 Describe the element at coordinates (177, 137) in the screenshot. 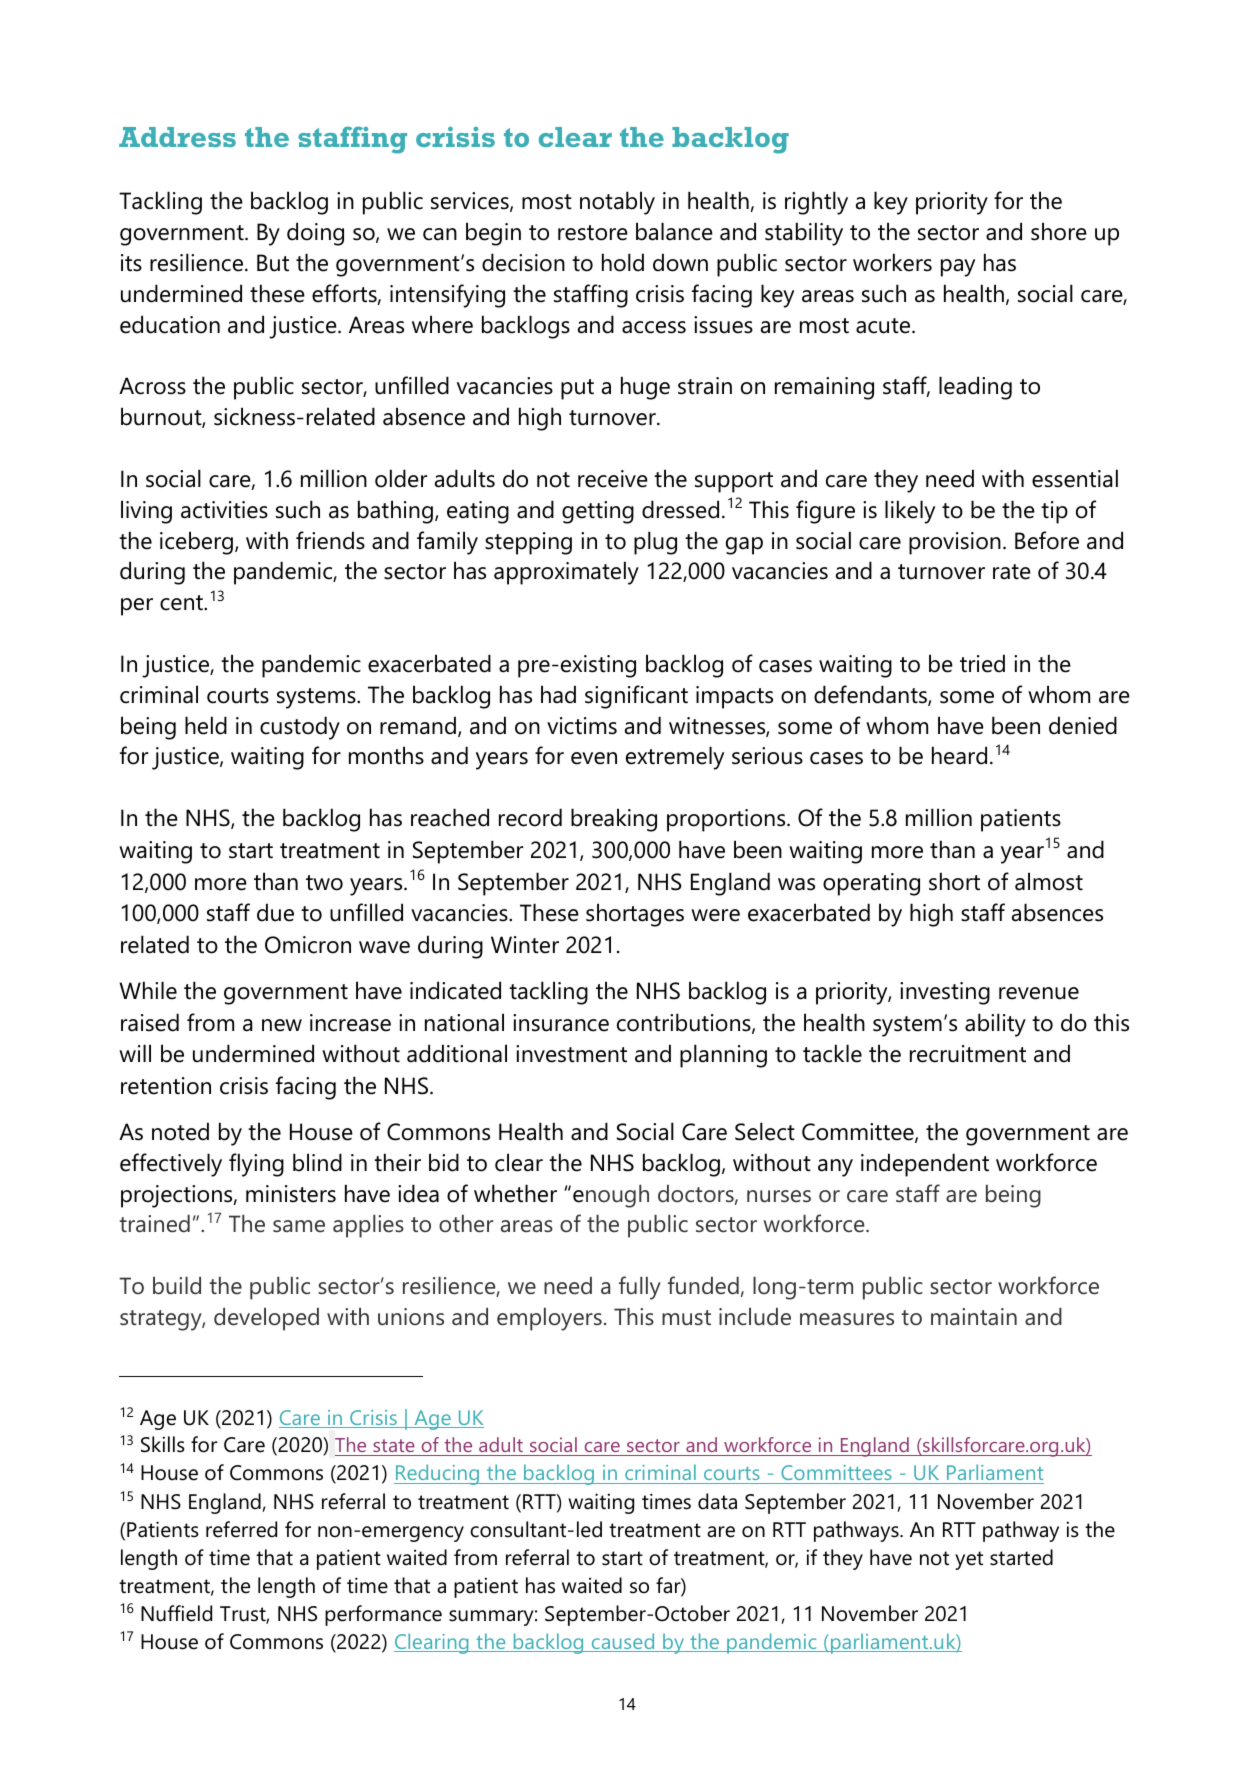

I see `Address` at that location.
